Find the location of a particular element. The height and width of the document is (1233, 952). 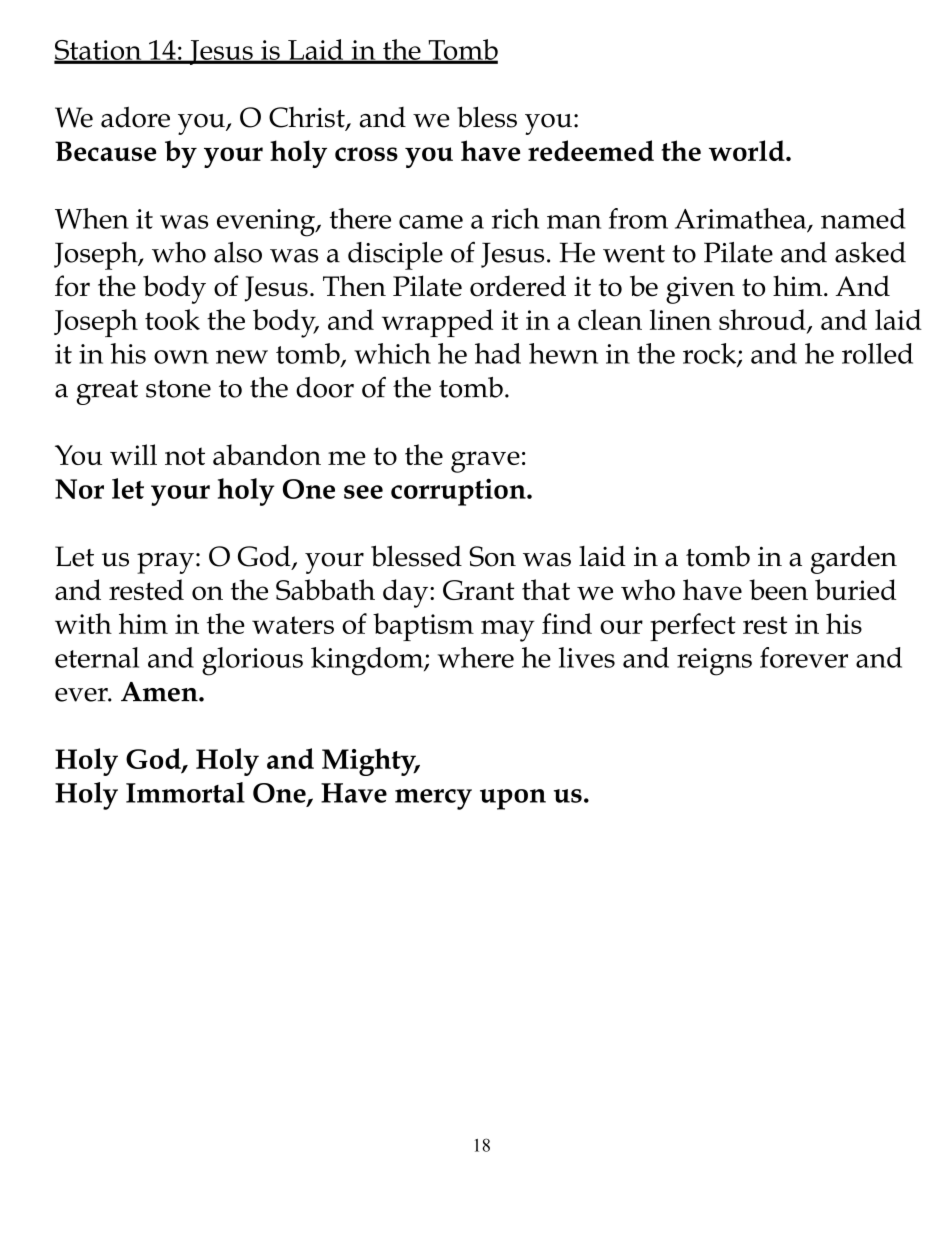

grave is located at coordinates (485, 462).
